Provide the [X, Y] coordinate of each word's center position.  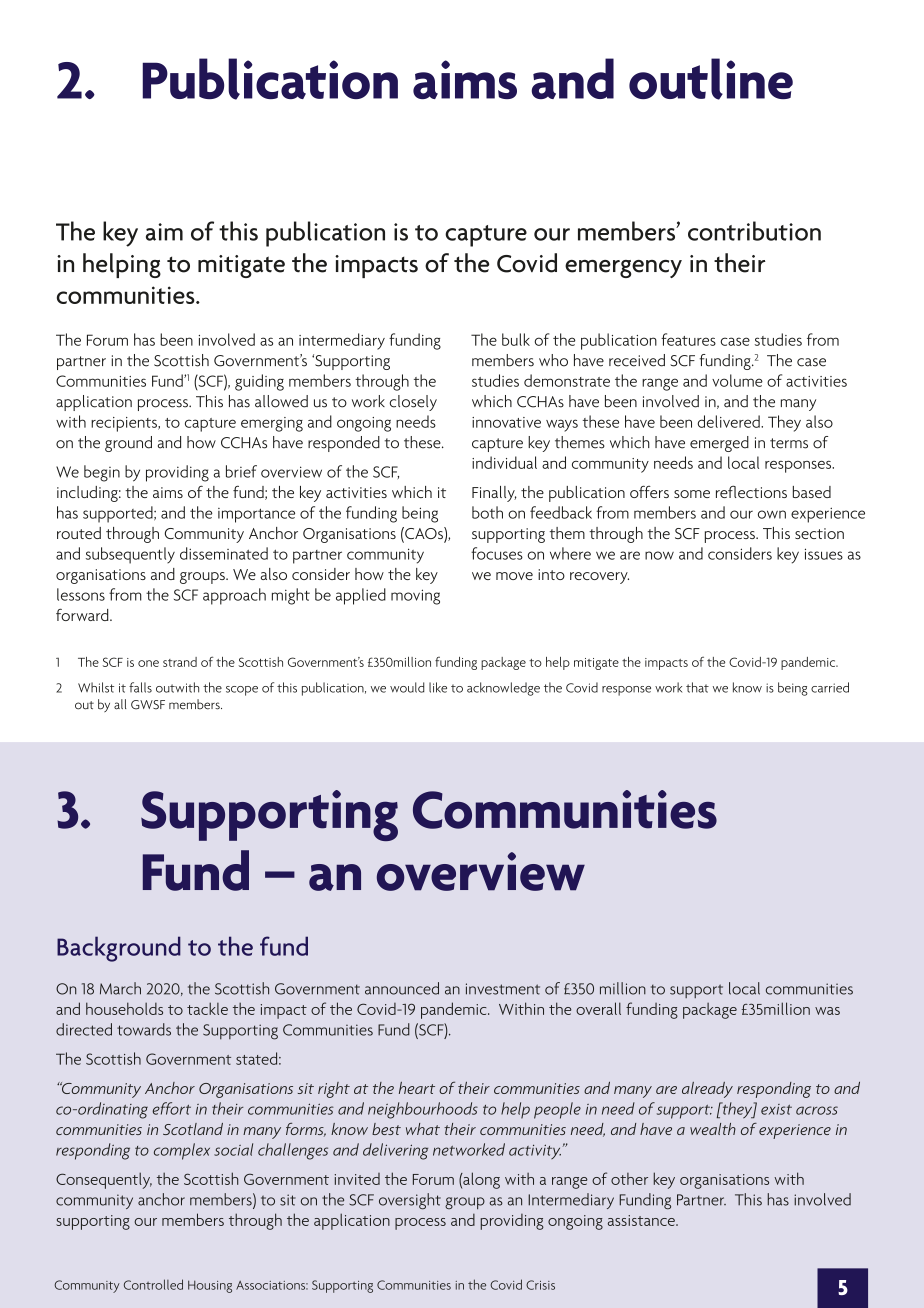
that [697, 687]
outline [711, 79]
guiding [259, 382]
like [438, 687]
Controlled [153, 1284]
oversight [410, 1201]
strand [180, 662]
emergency [623, 269]
